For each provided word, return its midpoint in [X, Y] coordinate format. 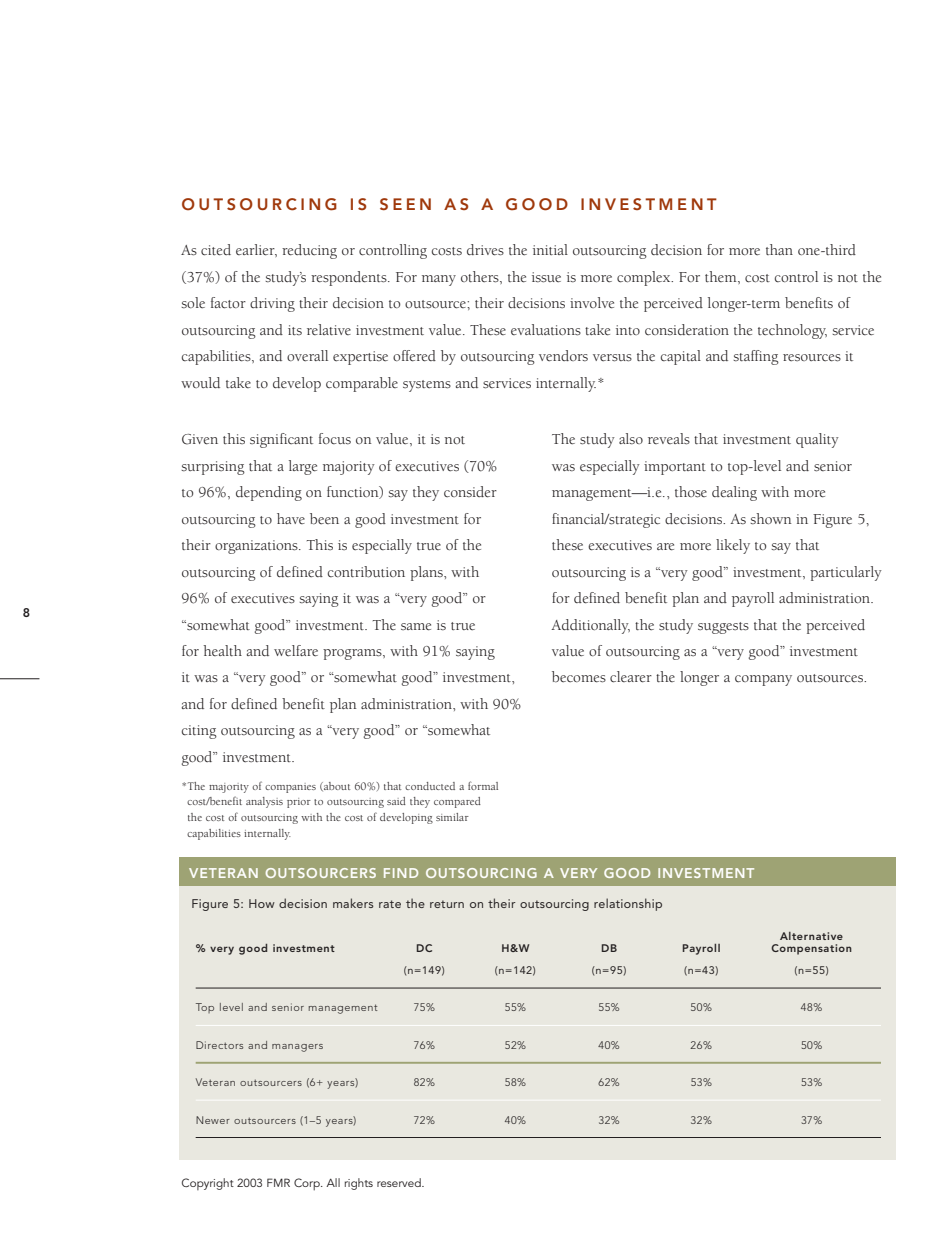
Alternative [811, 936]
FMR [278, 1182]
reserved [400, 1182]
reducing [309, 251]
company [763, 680]
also [631, 439]
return [447, 904]
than [779, 249]
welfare [296, 650]
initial [550, 249]
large [303, 467]
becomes [579, 677]
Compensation [811, 949]
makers [353, 903]
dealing [734, 493]
